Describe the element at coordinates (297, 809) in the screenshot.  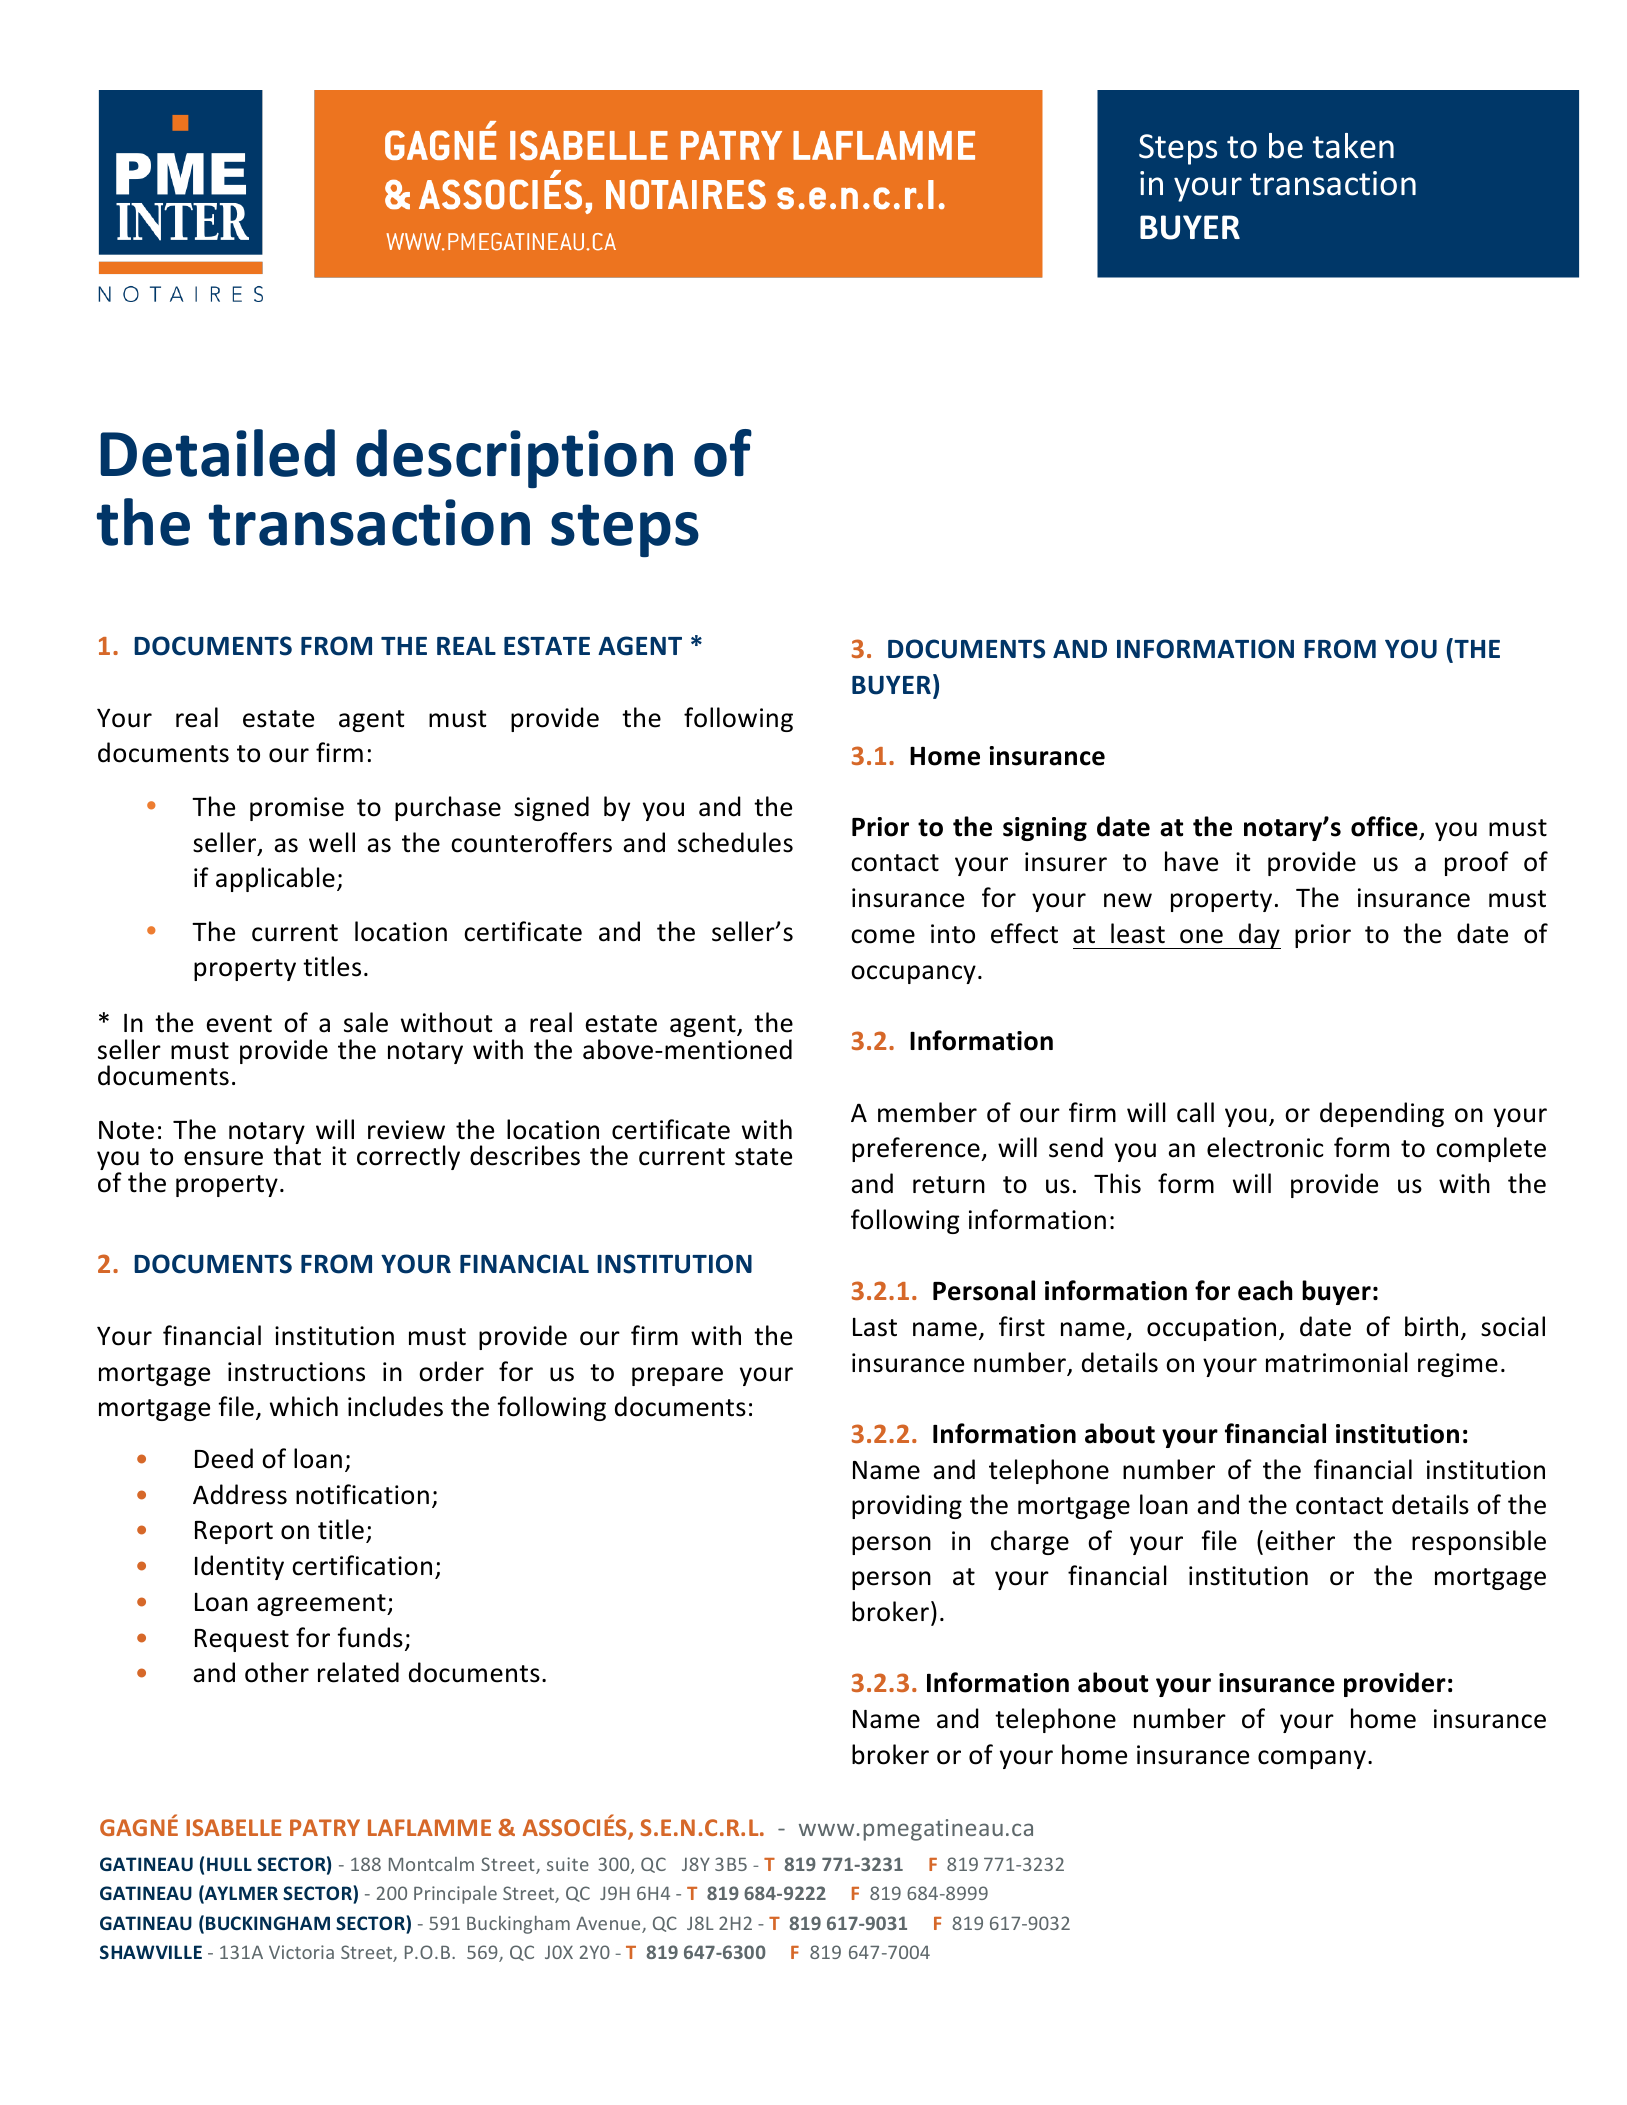
I see `promise` at that location.
